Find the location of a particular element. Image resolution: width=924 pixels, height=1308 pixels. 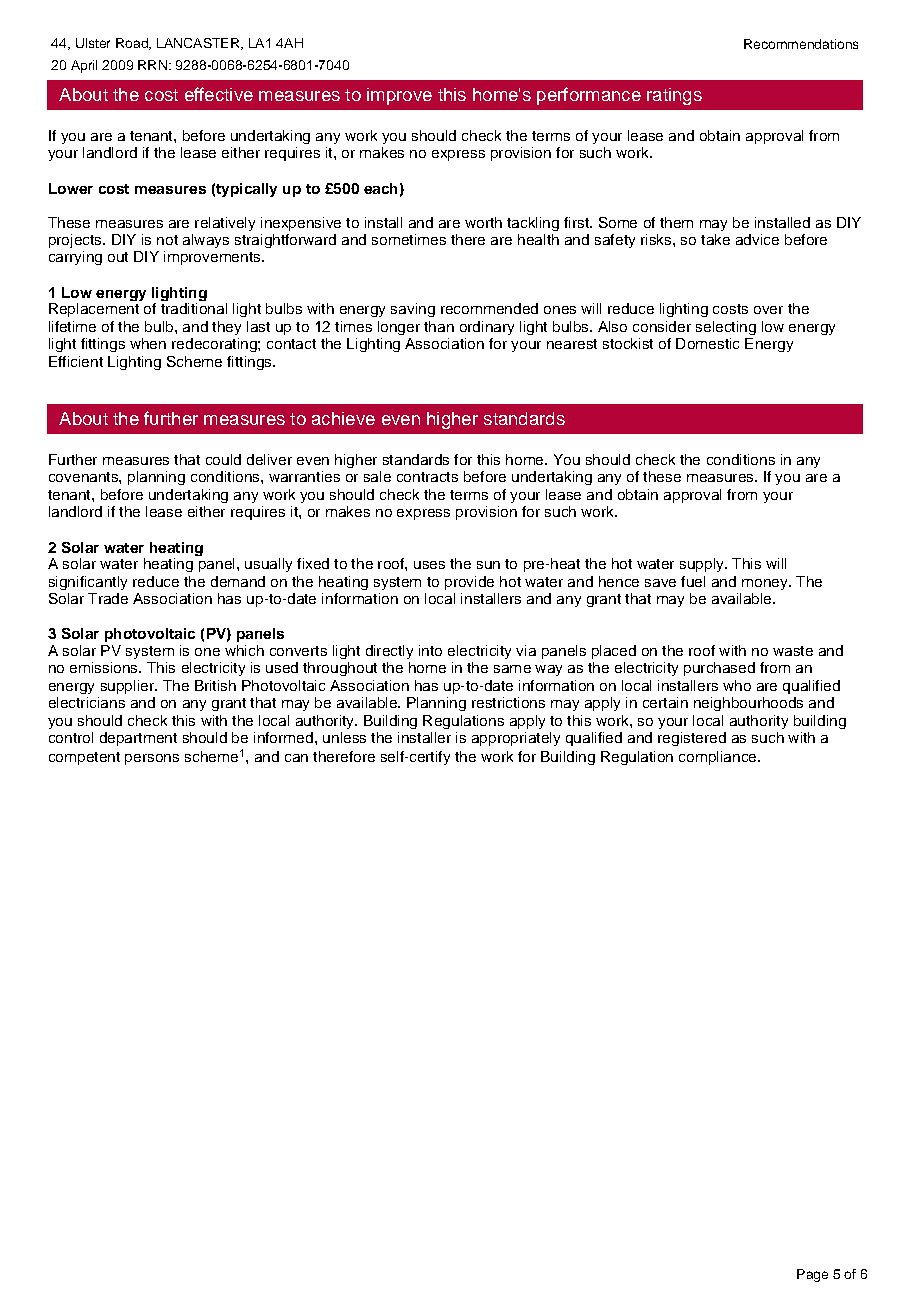

persons is located at coordinates (152, 759).
